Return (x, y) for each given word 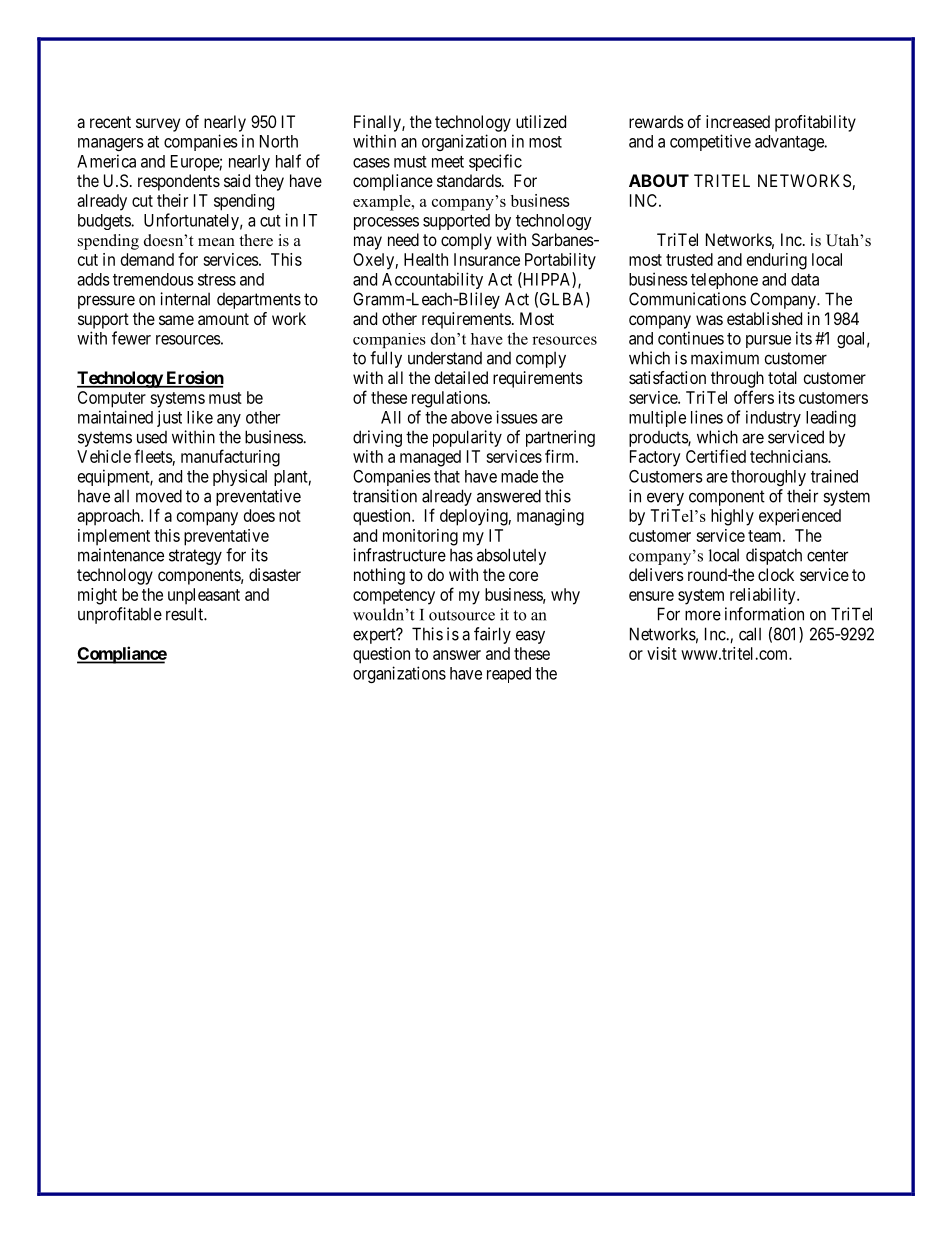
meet (448, 162)
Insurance (487, 259)
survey (158, 125)
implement (114, 537)
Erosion (194, 379)
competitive (710, 142)
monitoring (420, 537)
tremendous (153, 279)
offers (754, 397)
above (471, 417)
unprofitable (120, 615)
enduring (777, 261)
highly (732, 517)
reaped (509, 675)
